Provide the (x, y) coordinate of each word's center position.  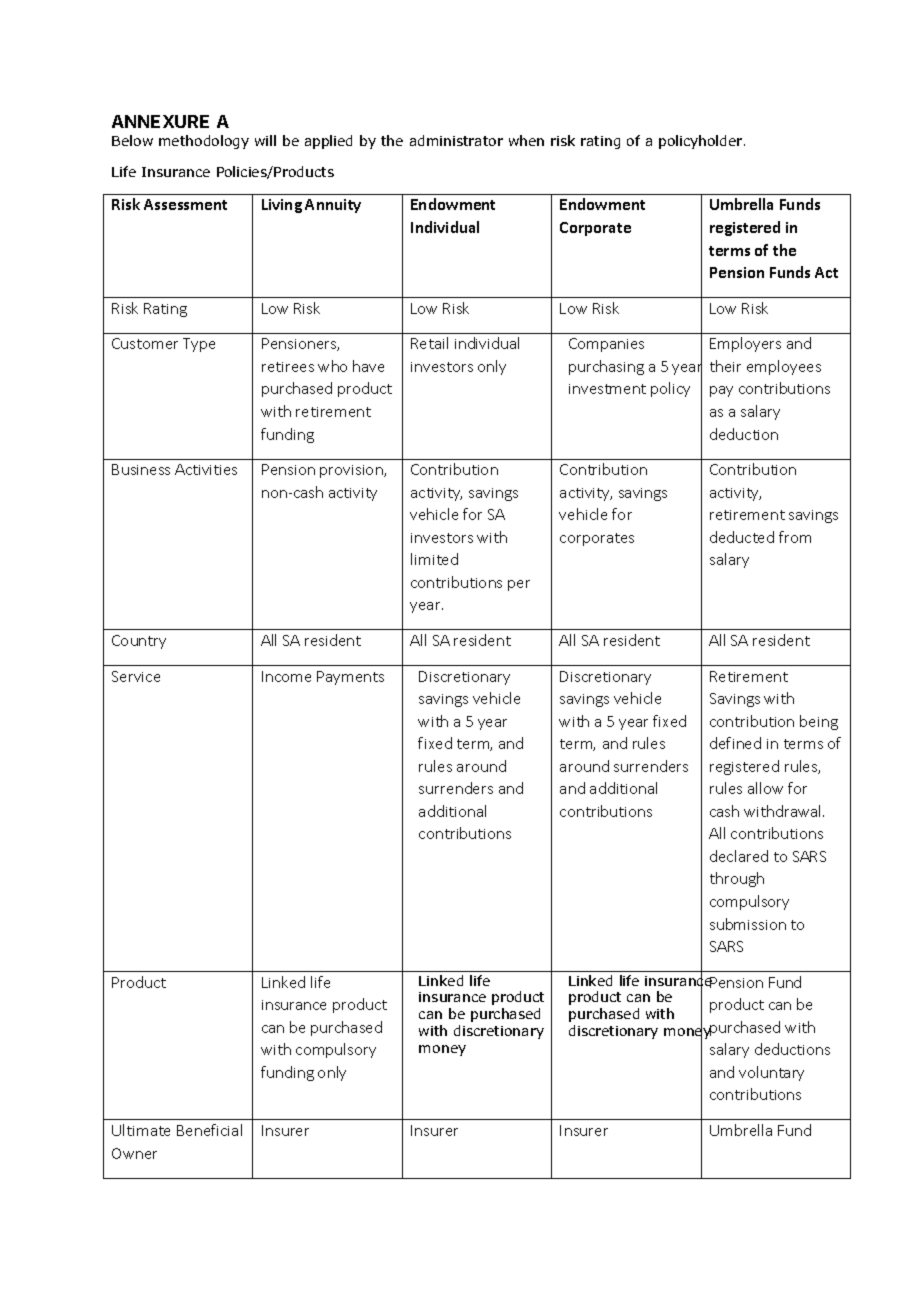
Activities (206, 469)
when (526, 140)
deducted (742, 537)
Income (286, 676)
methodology (204, 142)
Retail (429, 343)
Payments (350, 678)
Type (199, 345)
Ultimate (141, 1130)
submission (748, 924)
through (737, 879)
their (725, 366)
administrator (456, 140)
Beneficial (209, 1130)
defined (735, 743)
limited (434, 559)
